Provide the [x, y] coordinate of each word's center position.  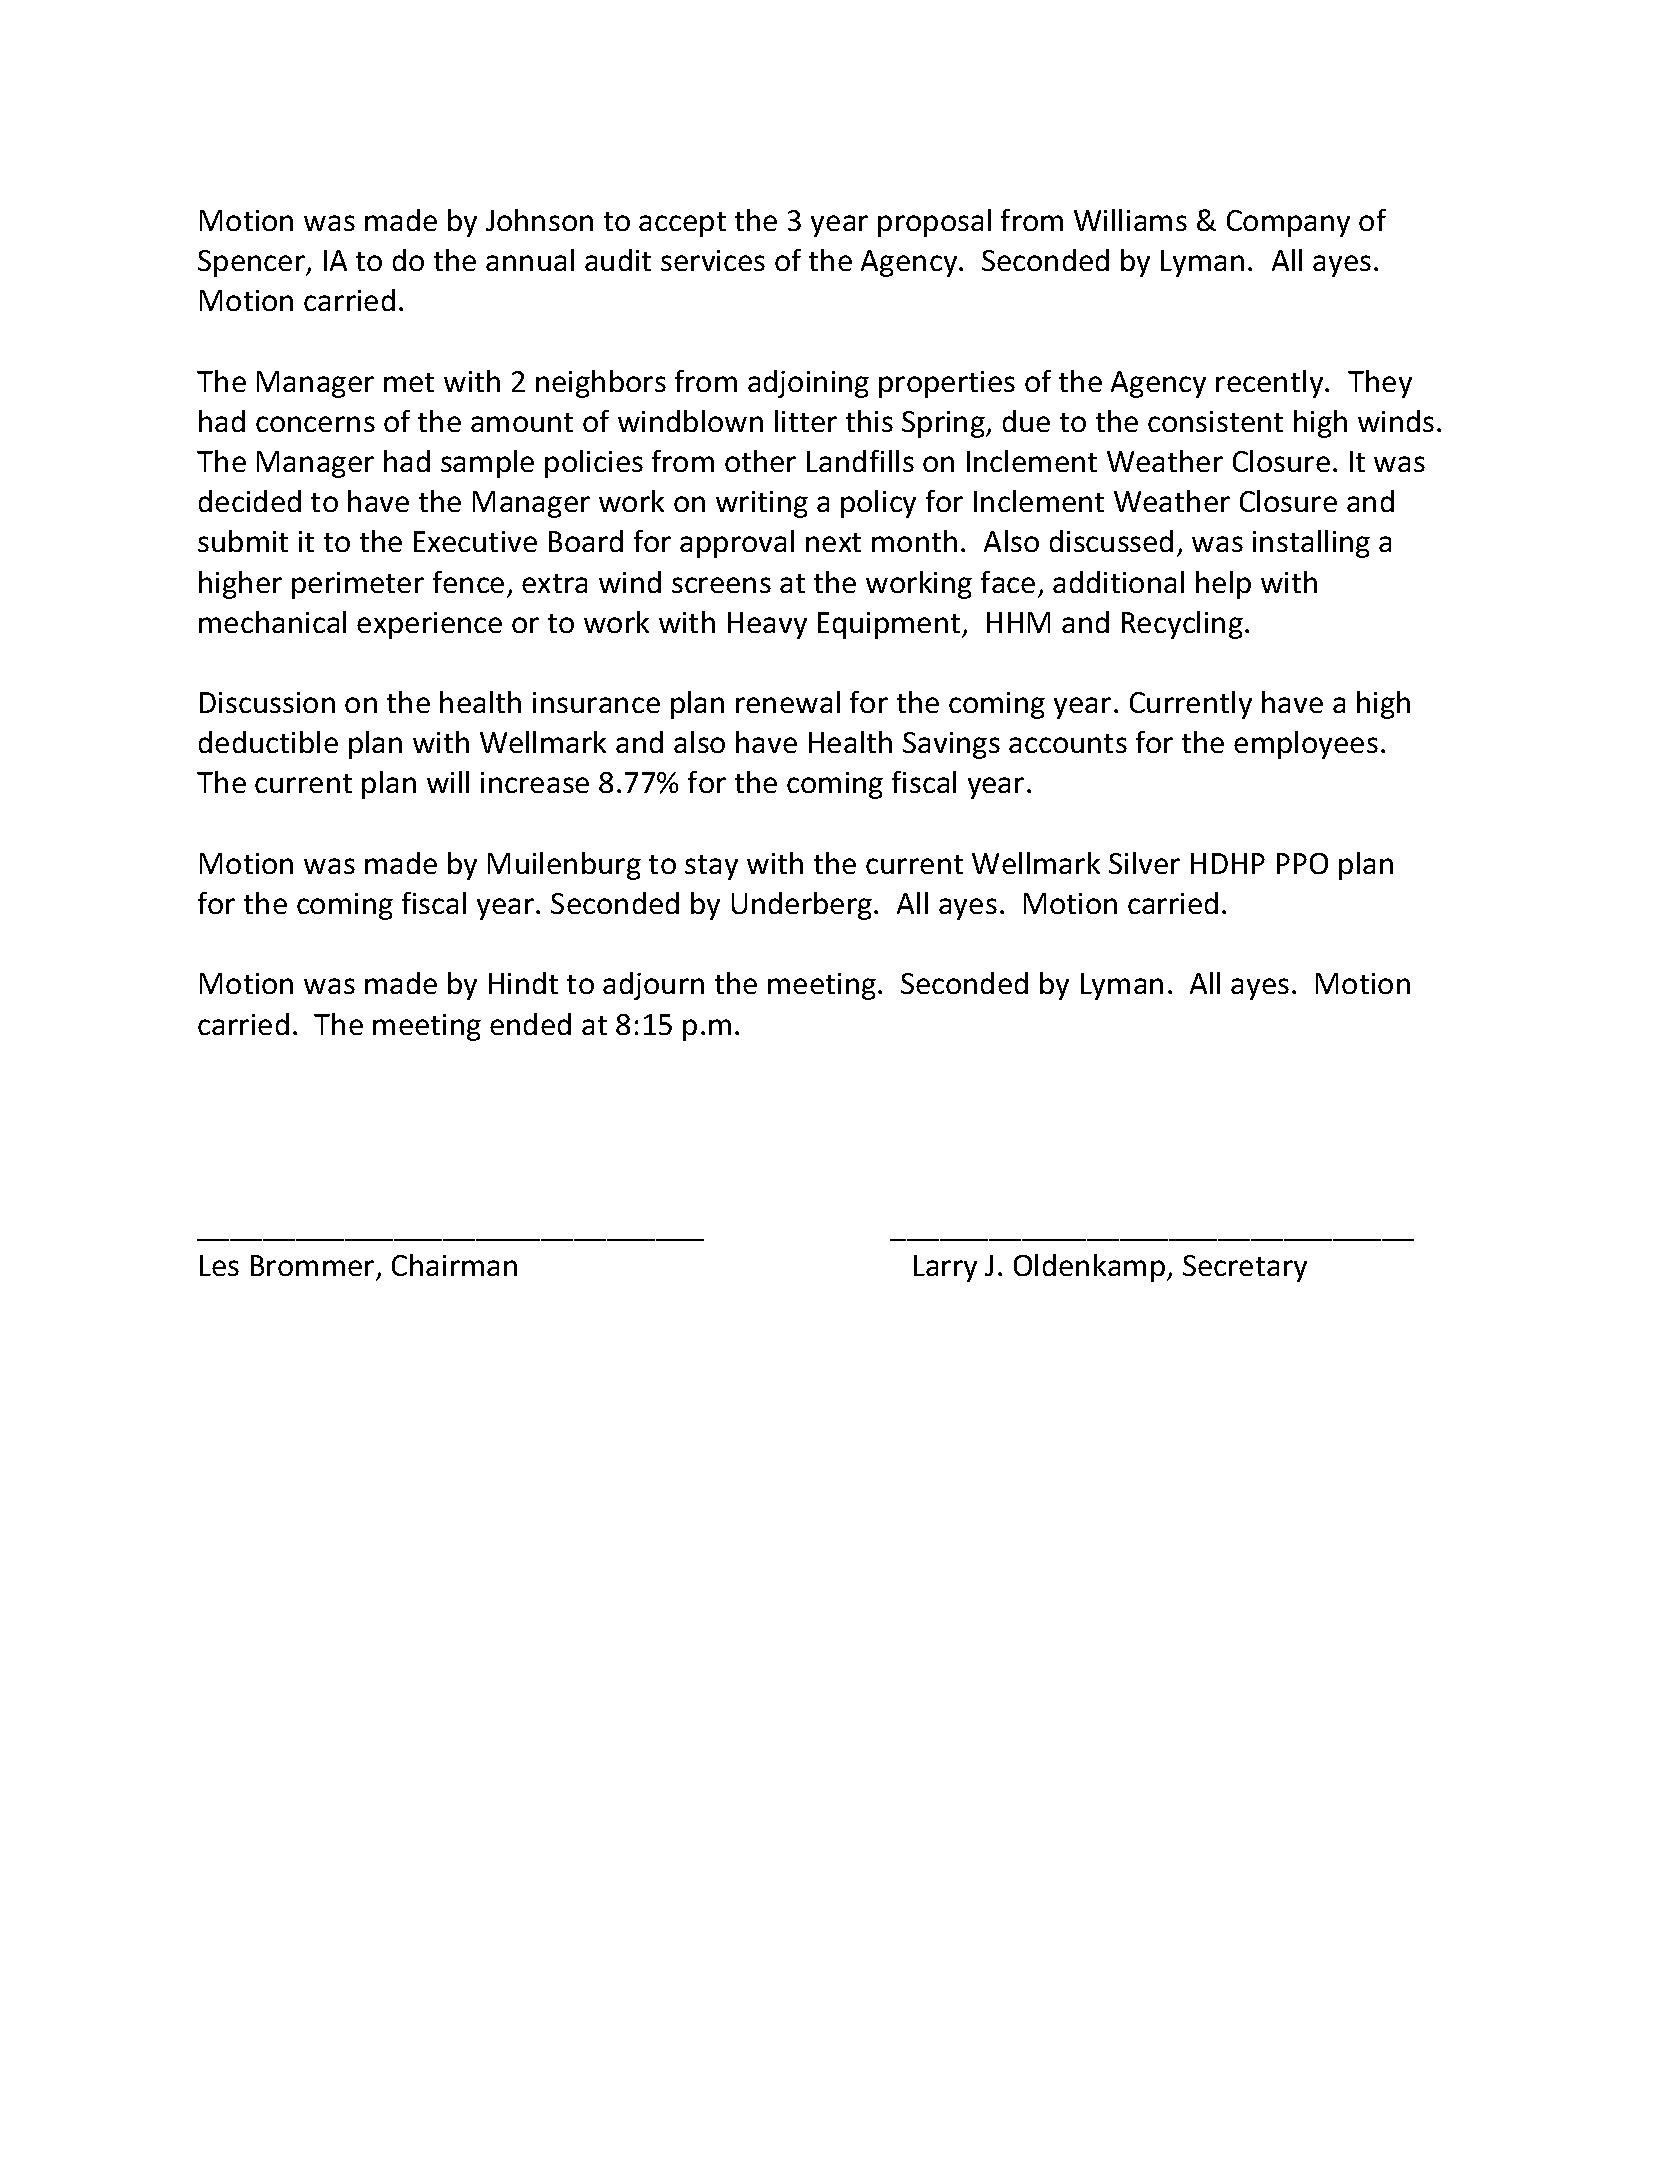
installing [1311, 544]
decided [250, 501]
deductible [268, 742]
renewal [788, 702]
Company [1288, 223]
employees [1306, 745]
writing [762, 504]
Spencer [252, 263]
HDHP [1228, 863]
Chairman [454, 1265]
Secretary [1245, 1268]
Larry [945, 1268]
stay [711, 867]
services [713, 260]
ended [530, 1024]
